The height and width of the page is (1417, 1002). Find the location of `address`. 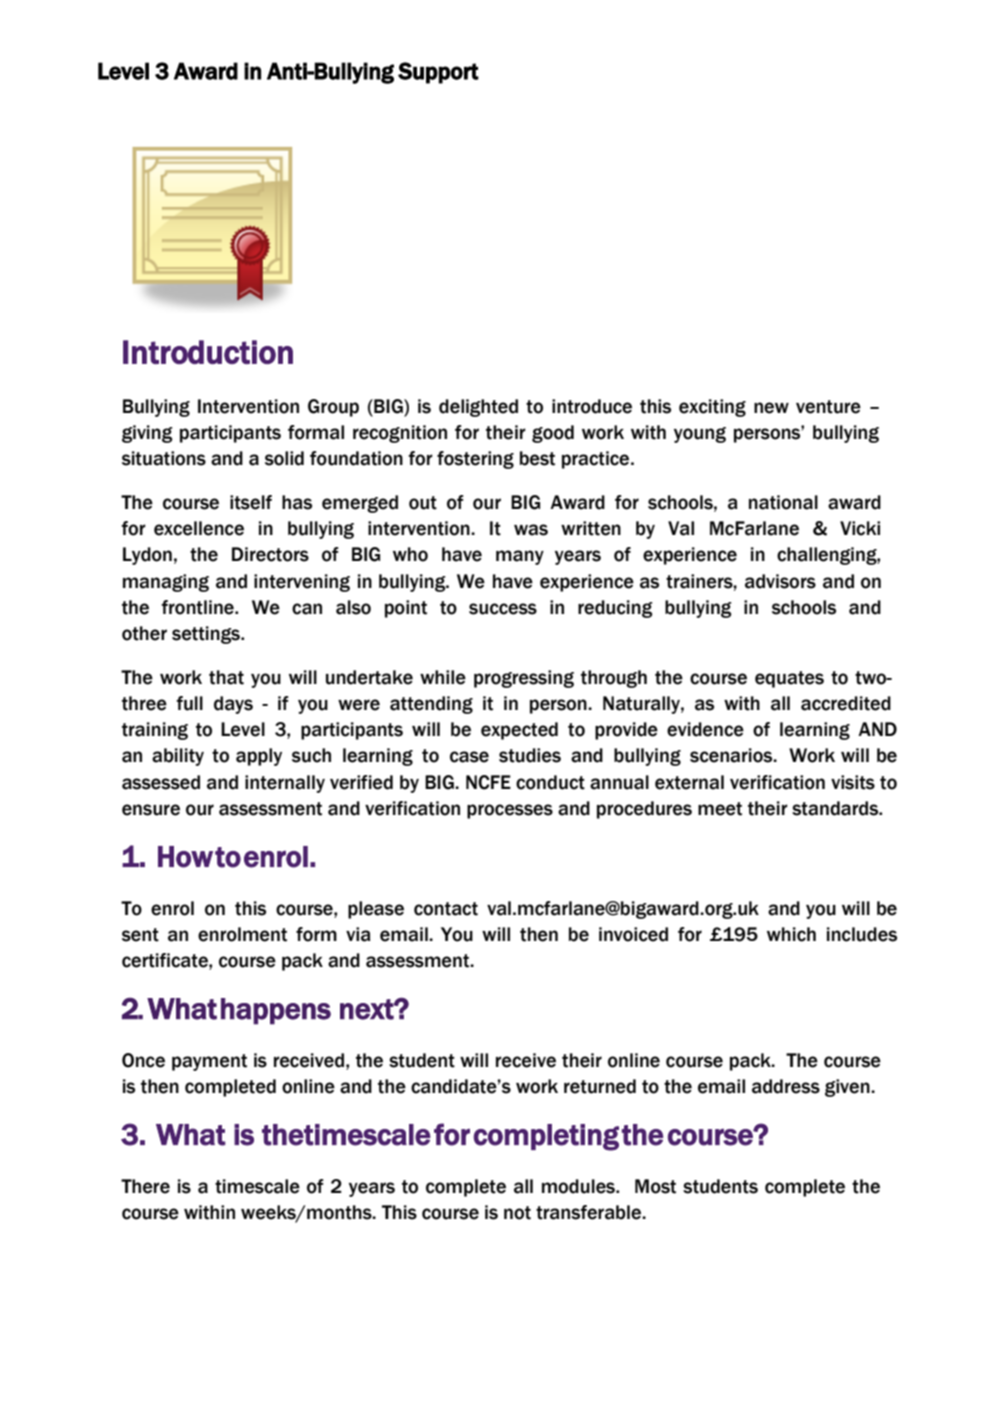

address is located at coordinates (786, 1086).
